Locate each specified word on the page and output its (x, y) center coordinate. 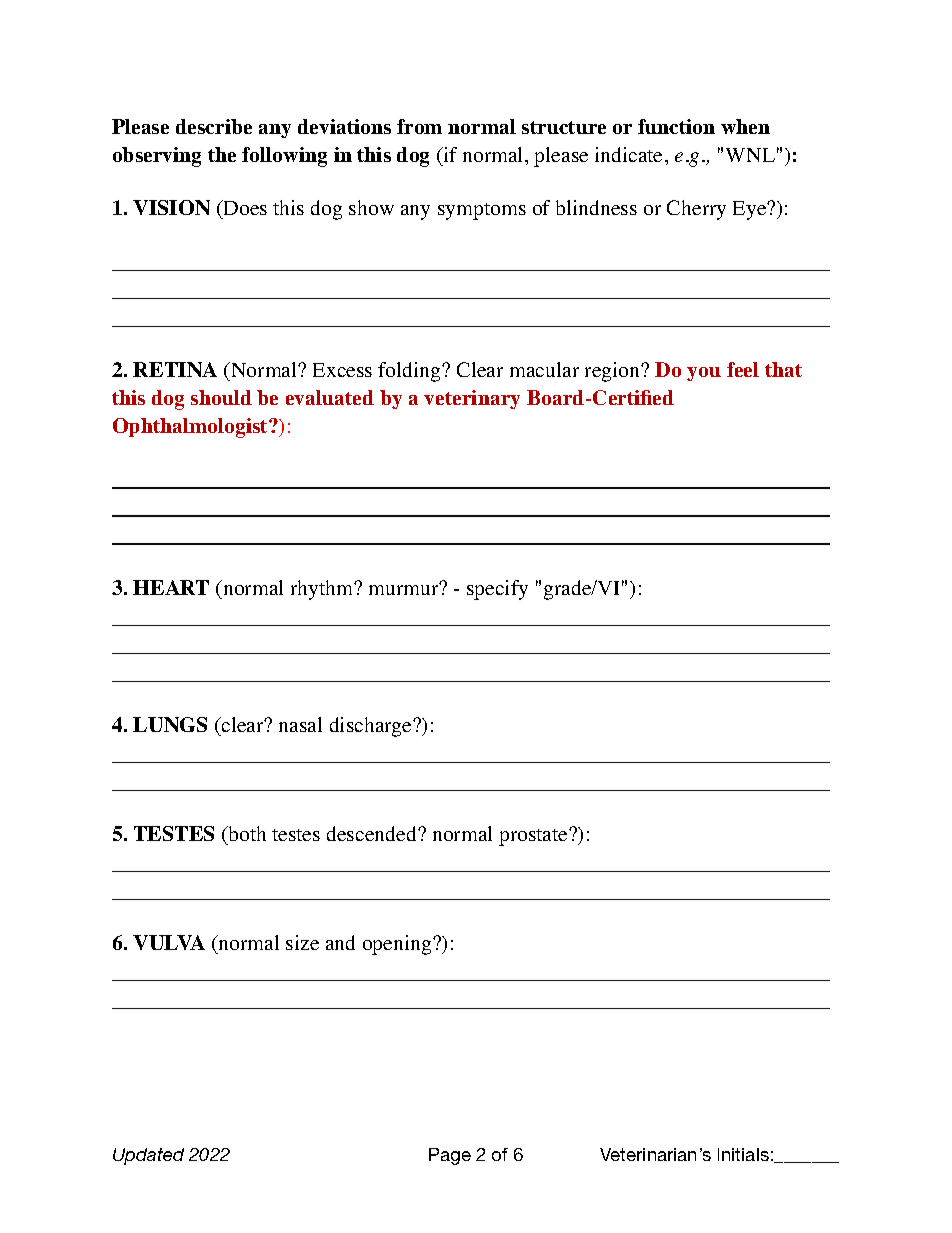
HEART (171, 587)
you (704, 374)
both (246, 833)
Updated (148, 1156)
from (419, 126)
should (221, 397)
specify (497, 590)
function (676, 126)
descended (373, 833)
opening (398, 945)
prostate (534, 837)
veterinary (472, 399)
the (222, 154)
